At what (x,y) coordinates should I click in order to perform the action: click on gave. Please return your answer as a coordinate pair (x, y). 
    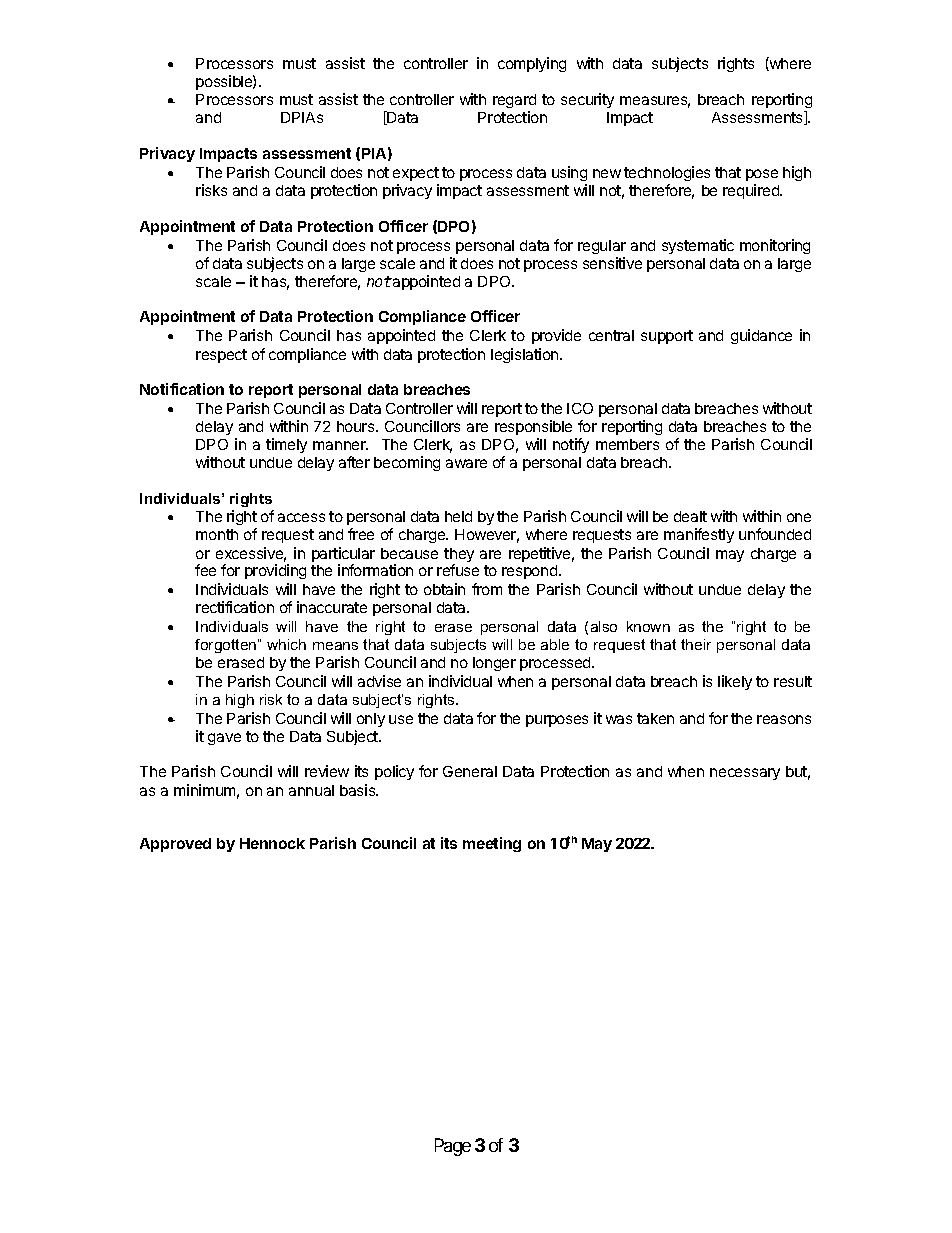
    Looking at the image, I should click on (224, 739).
